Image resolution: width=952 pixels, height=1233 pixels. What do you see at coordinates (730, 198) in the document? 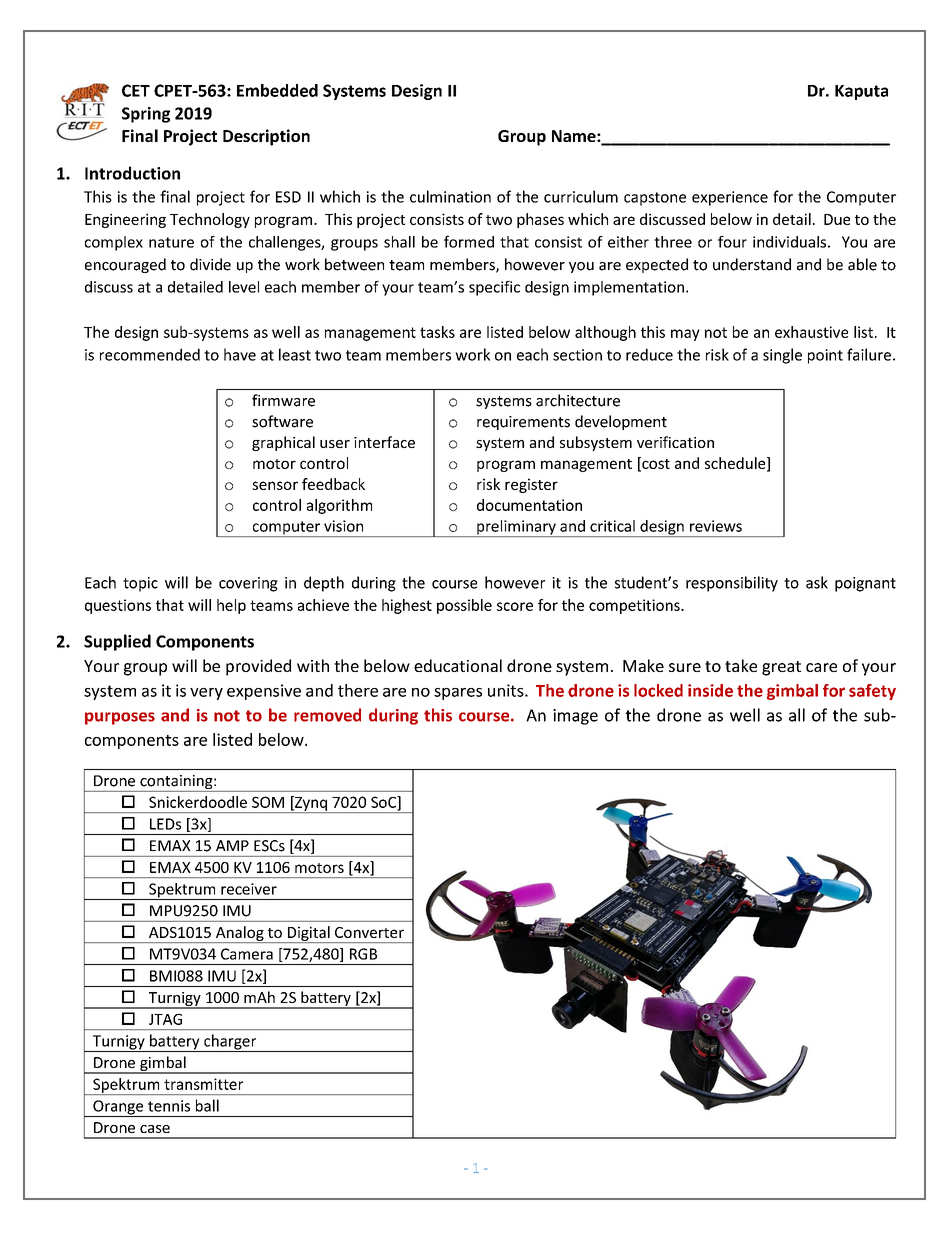
I see `experience` at bounding box center [730, 198].
